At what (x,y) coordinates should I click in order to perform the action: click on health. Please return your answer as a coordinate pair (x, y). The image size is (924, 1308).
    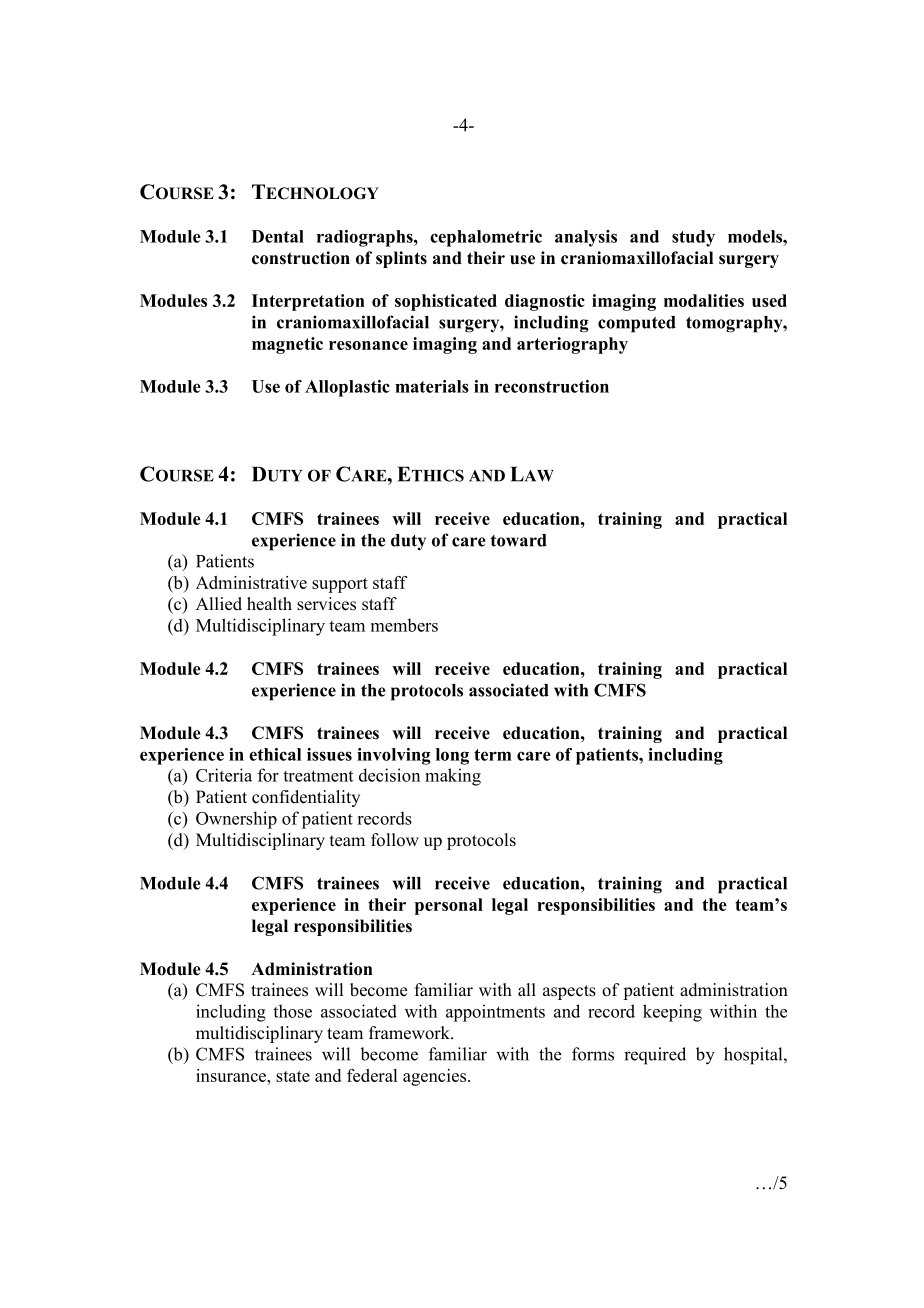
    Looking at the image, I should click on (269, 604).
